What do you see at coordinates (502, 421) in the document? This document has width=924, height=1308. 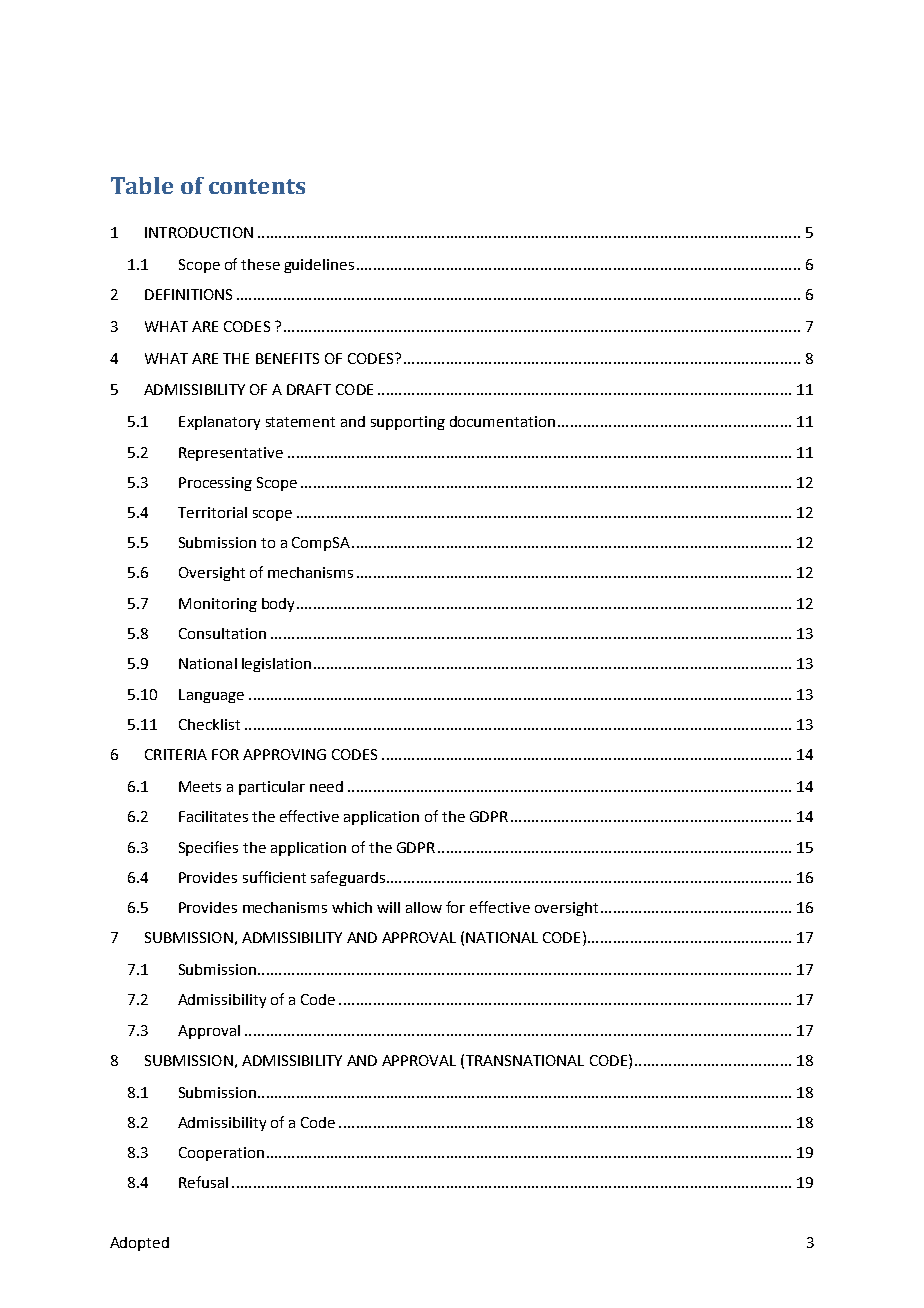 I see `documentation` at bounding box center [502, 421].
